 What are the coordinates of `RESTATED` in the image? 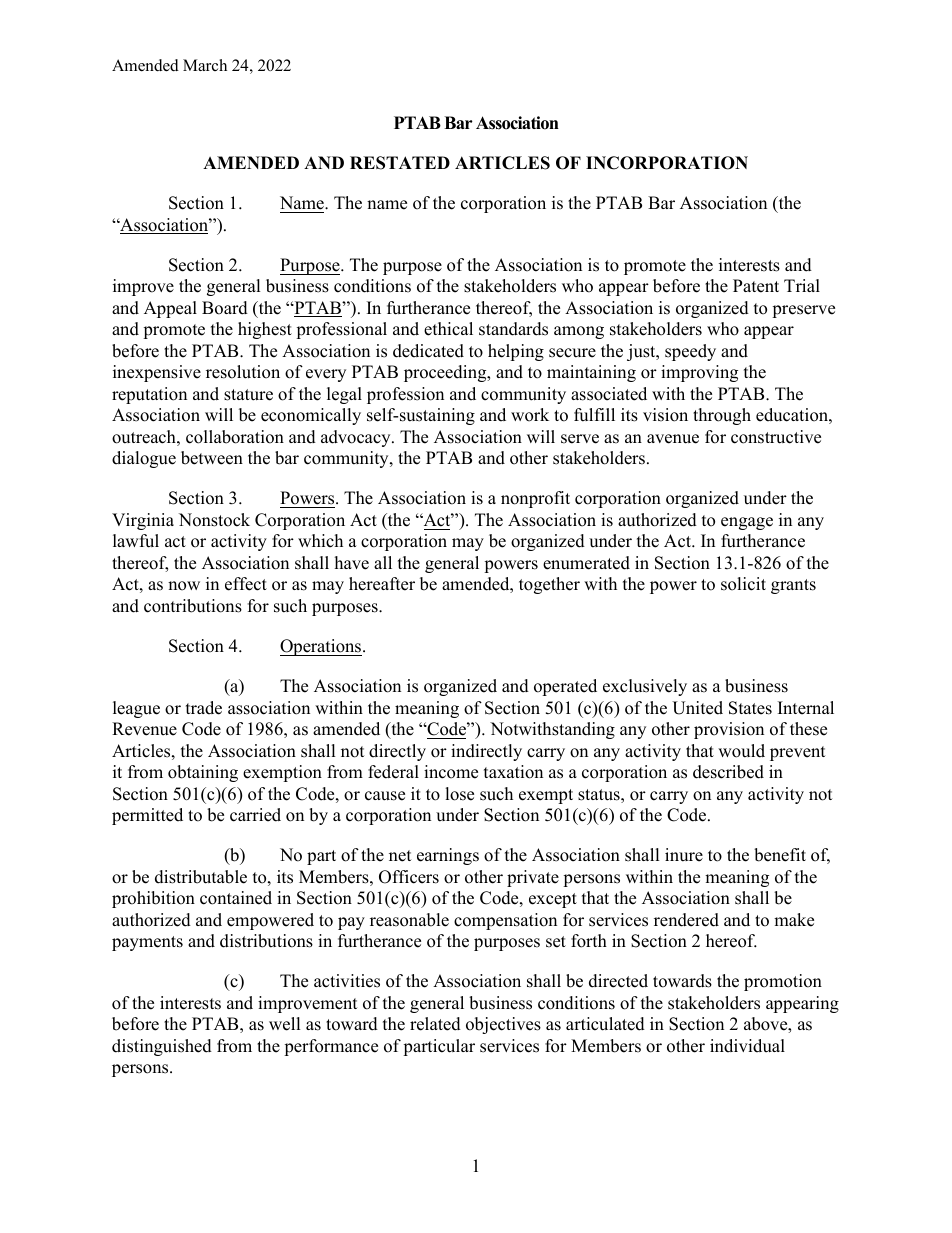 It's located at (400, 163).
